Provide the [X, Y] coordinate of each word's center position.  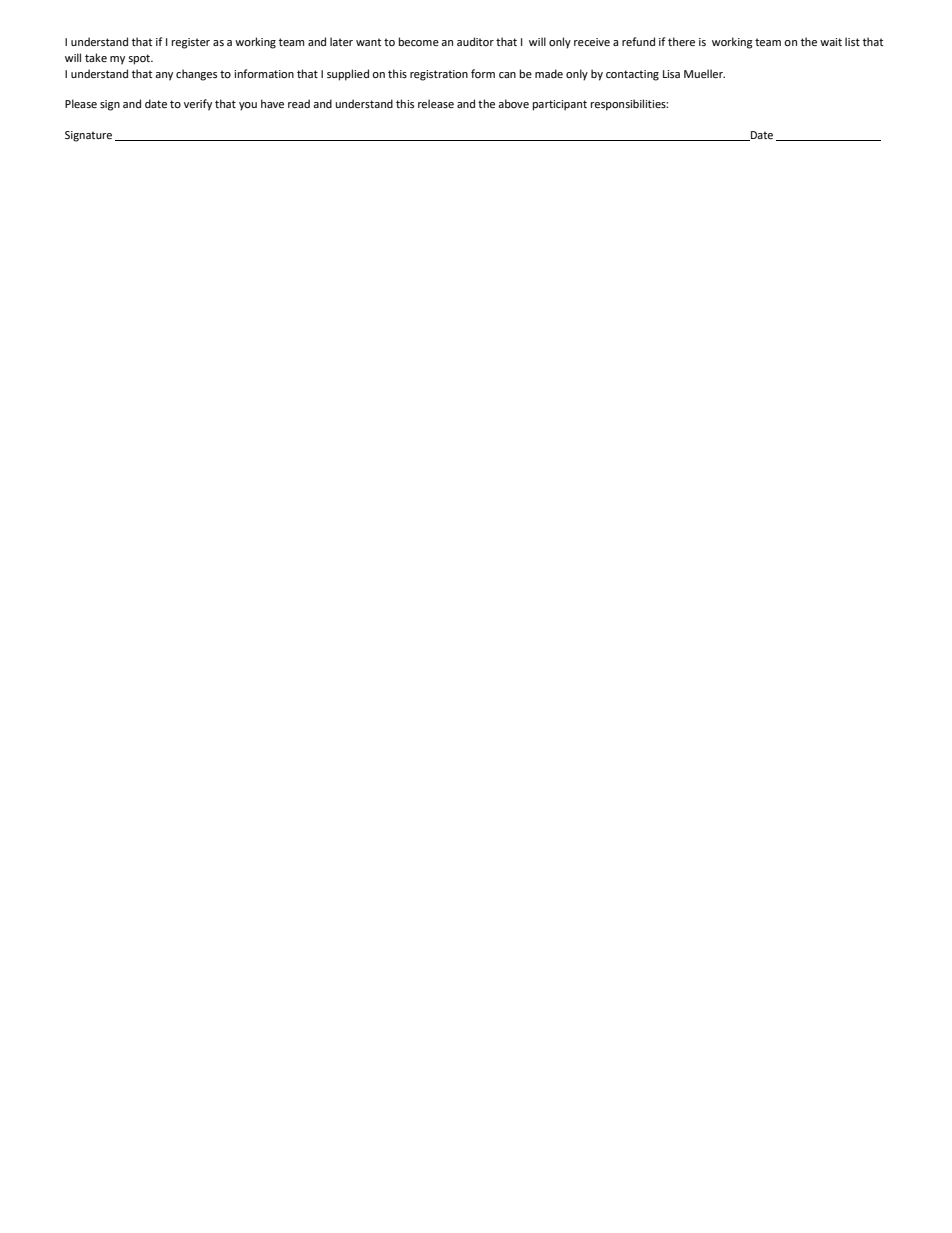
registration [439, 75]
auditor [475, 41]
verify [198, 105]
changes [196, 75]
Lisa [671, 74]
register [191, 43]
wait [831, 42]
